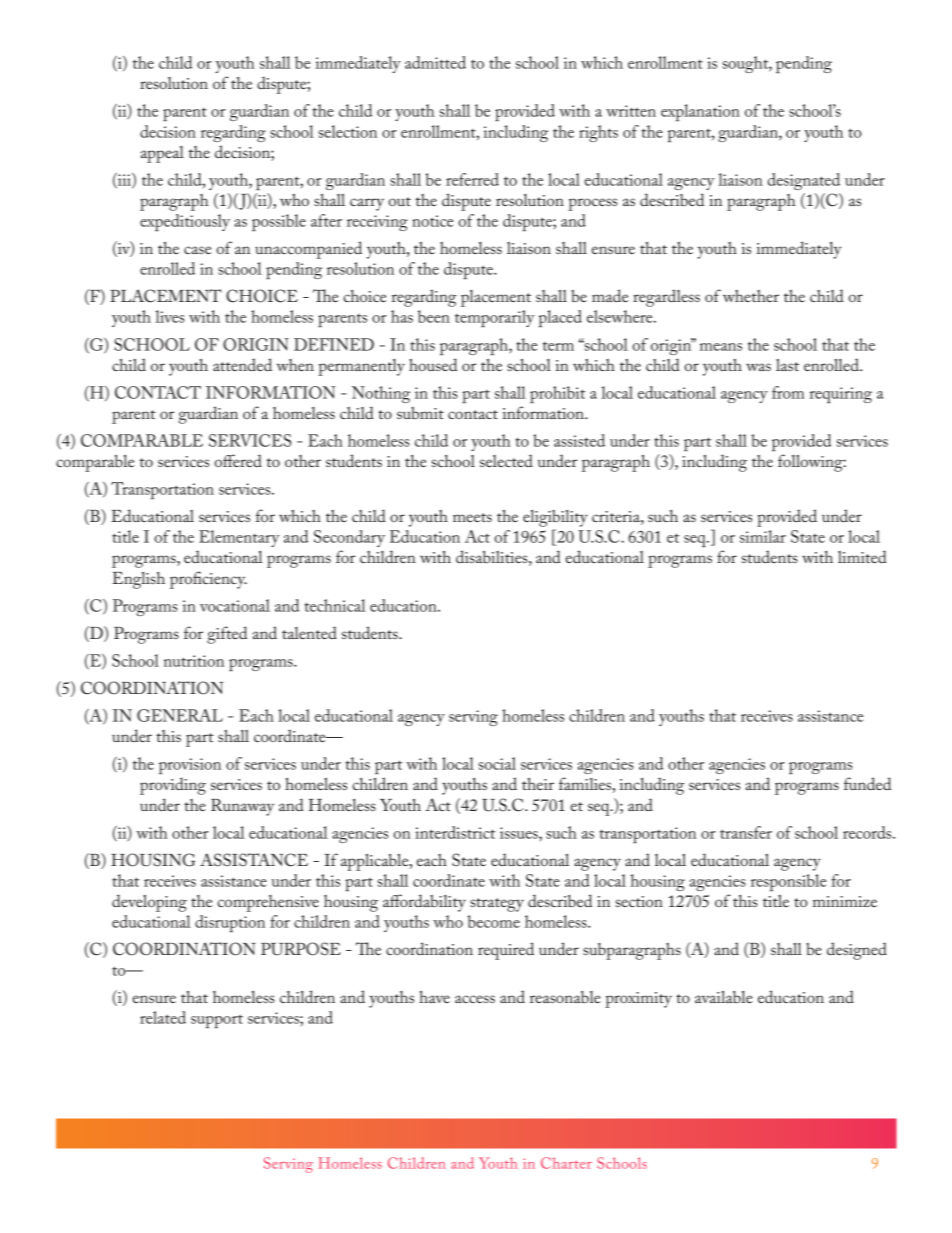 This screenshot has height=1233, width=952. I want to click on Elementary, so click(239, 538).
